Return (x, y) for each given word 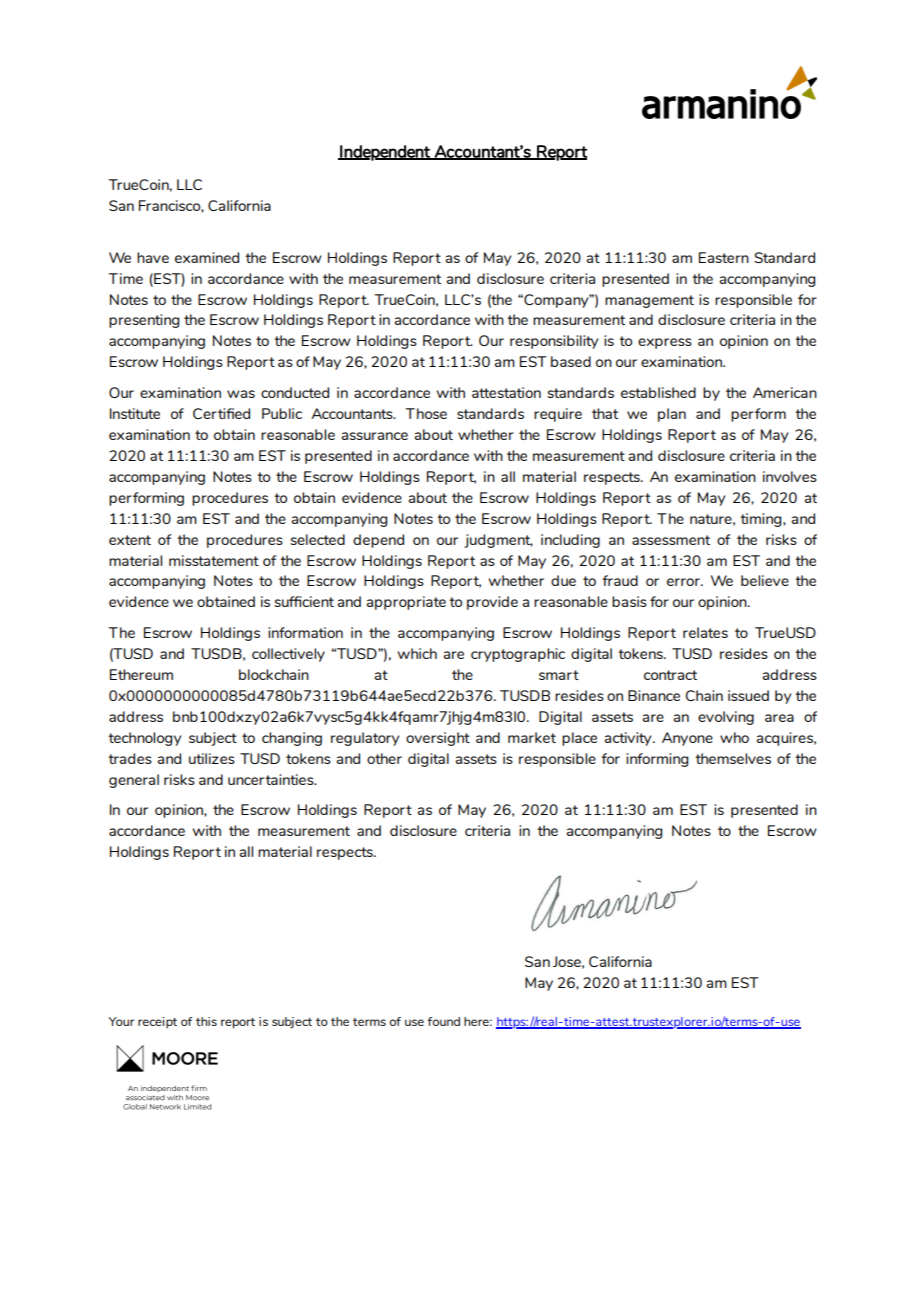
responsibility (554, 342)
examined (207, 257)
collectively (288, 655)
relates (705, 632)
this (206, 1021)
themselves (733, 758)
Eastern (724, 257)
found (443, 1021)
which (417, 653)
